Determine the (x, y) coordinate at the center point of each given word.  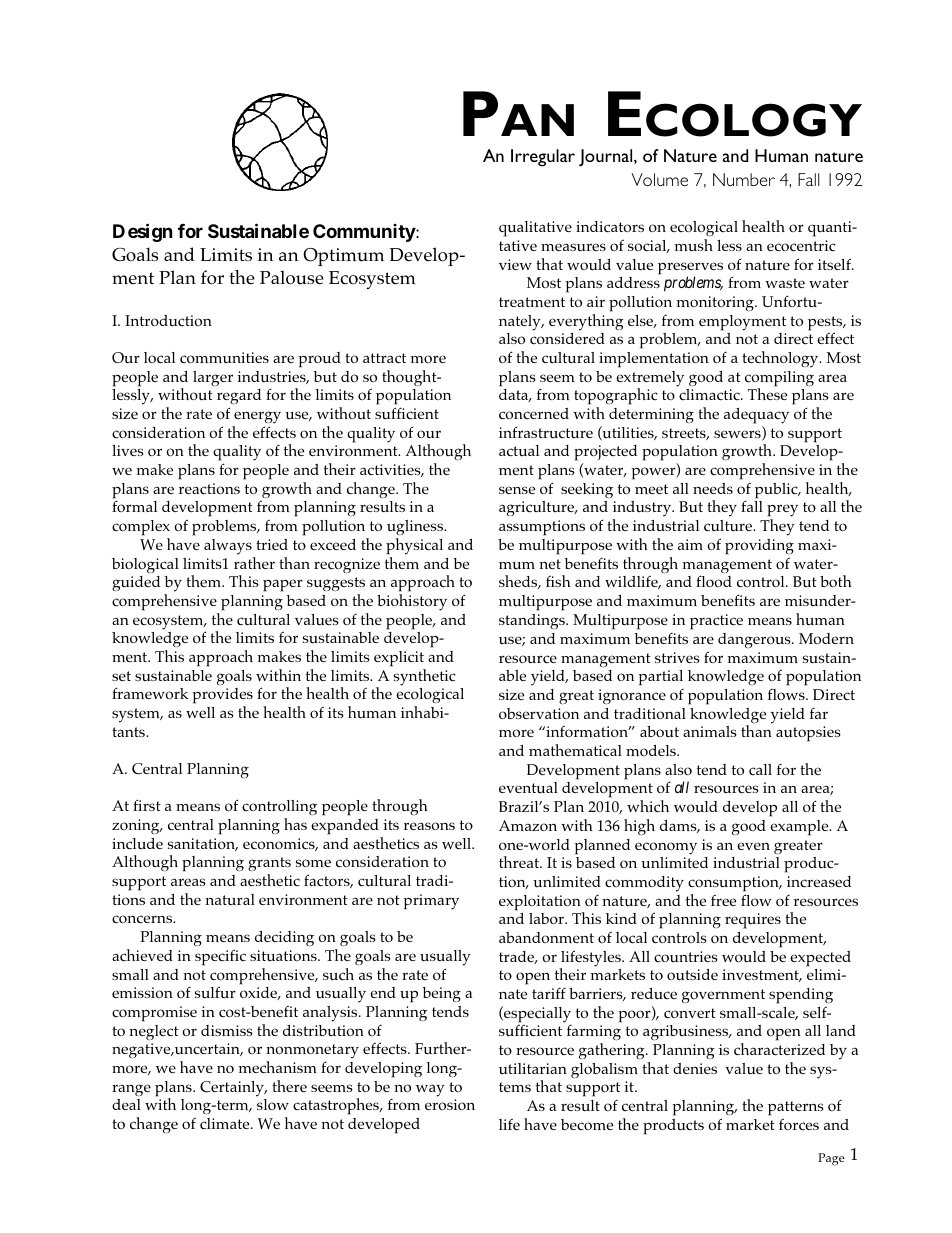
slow (273, 1104)
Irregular (543, 158)
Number (744, 179)
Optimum (343, 257)
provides (222, 696)
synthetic (425, 677)
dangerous (755, 640)
